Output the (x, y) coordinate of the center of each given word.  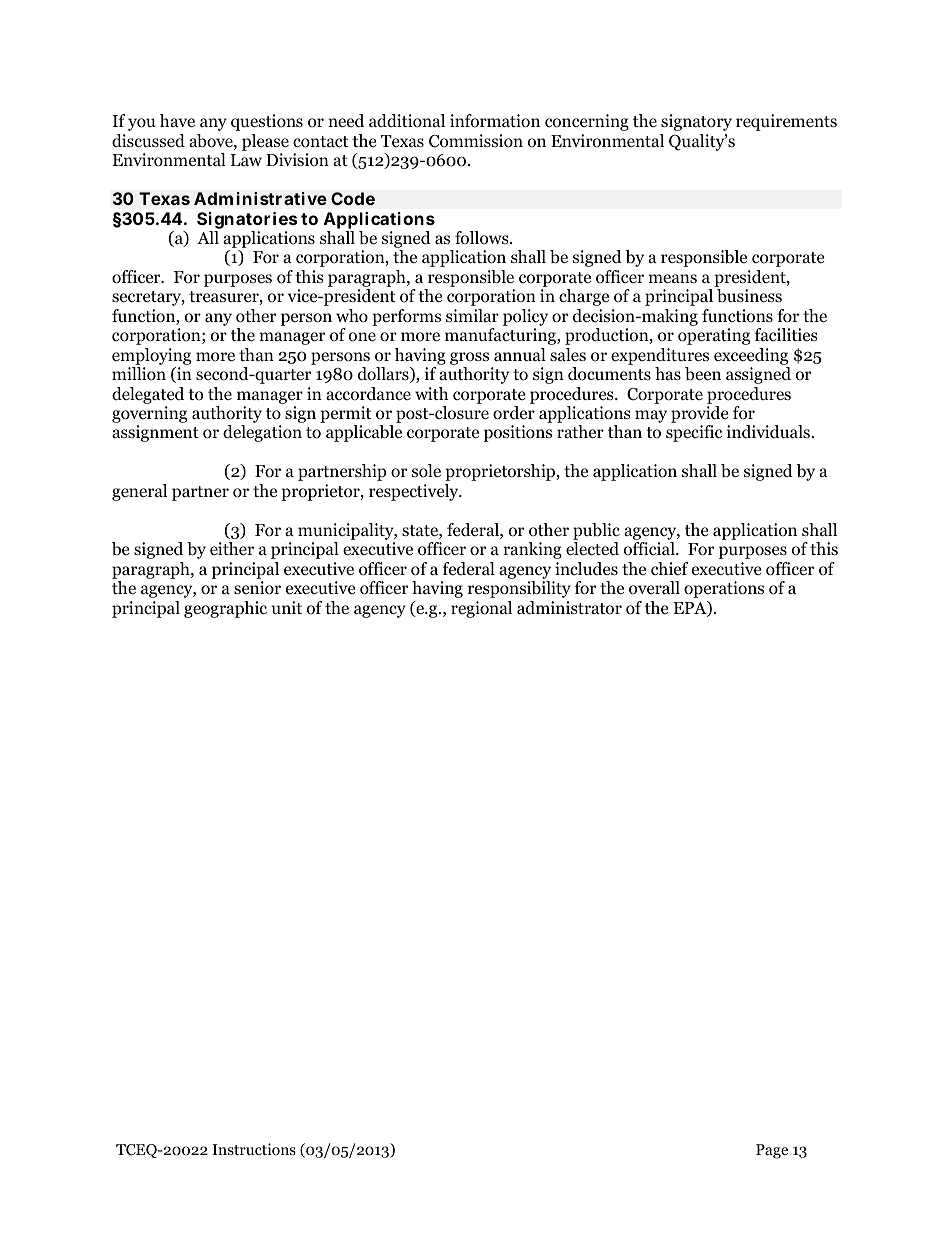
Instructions (254, 1149)
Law (246, 160)
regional (481, 609)
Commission (476, 141)
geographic (225, 609)
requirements (786, 122)
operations (724, 589)
